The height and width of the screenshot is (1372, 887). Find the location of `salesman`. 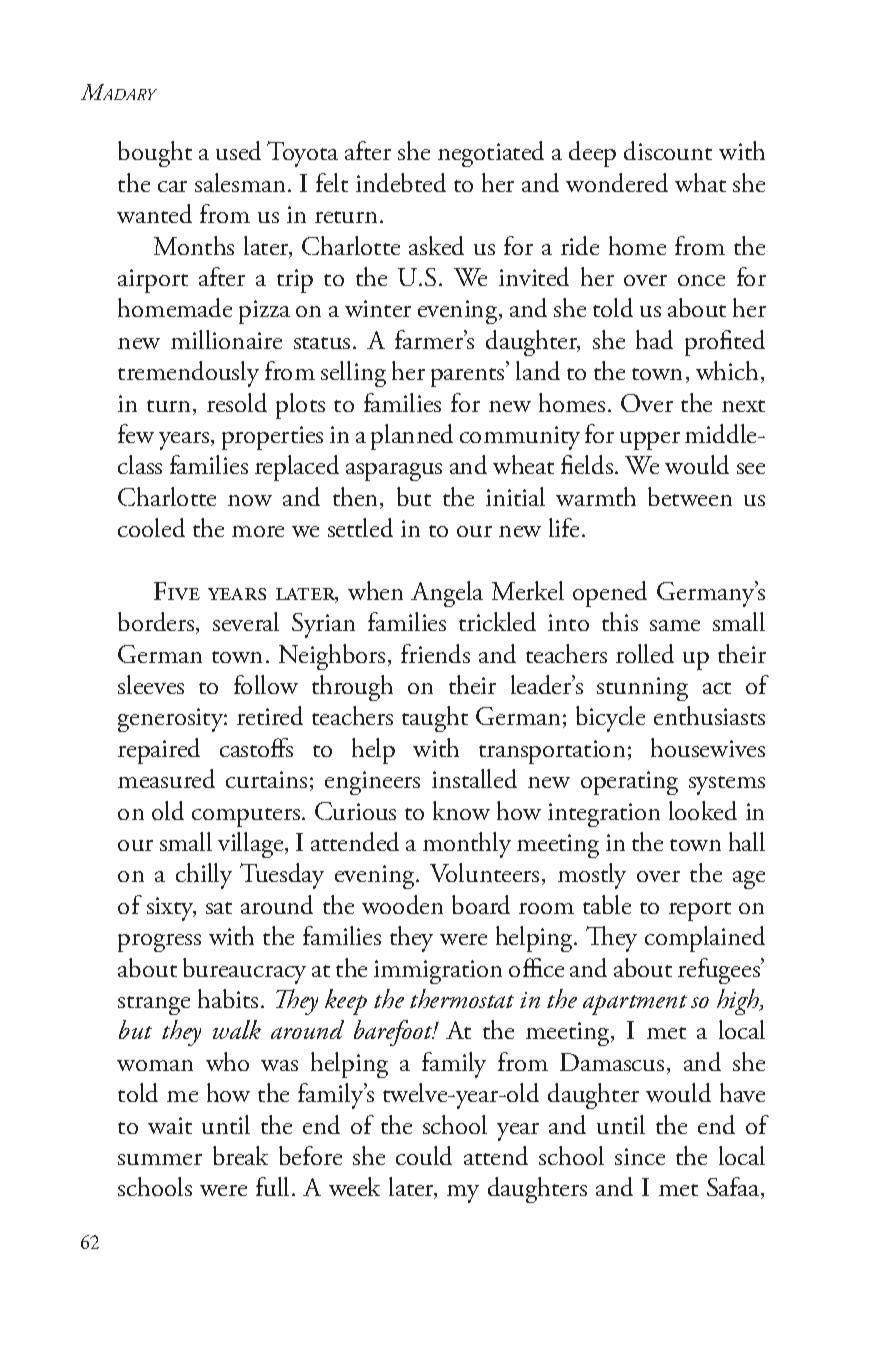

salesman is located at coordinates (240, 182).
